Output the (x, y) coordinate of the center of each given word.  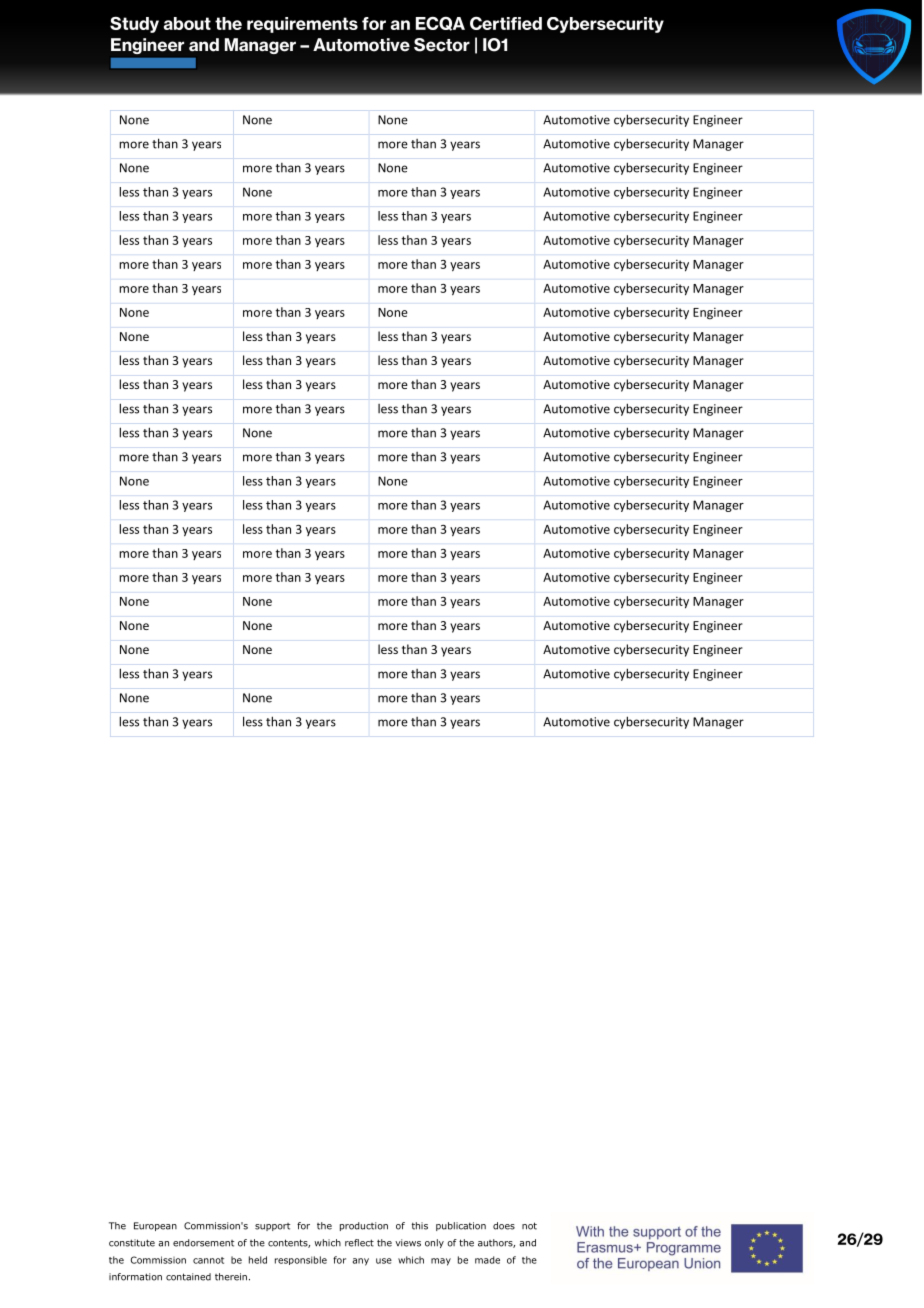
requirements (302, 25)
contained (188, 1277)
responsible (301, 1260)
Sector (442, 45)
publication (461, 1226)
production (364, 1226)
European (155, 1226)
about (187, 23)
